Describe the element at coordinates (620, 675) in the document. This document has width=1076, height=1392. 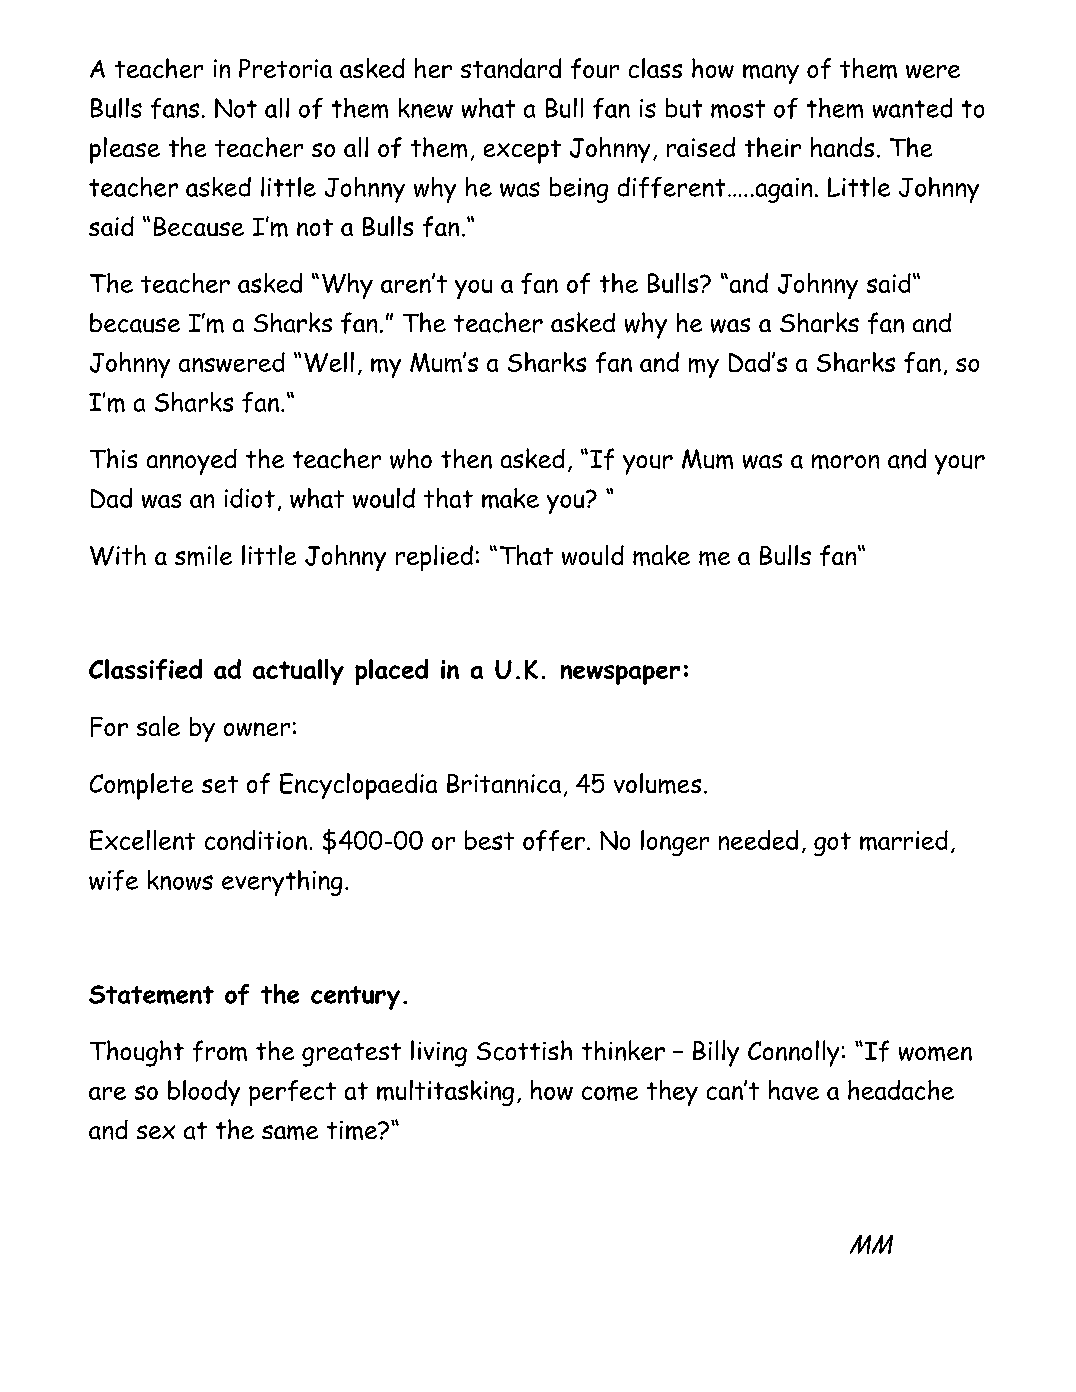
I see `newspaper` at that location.
